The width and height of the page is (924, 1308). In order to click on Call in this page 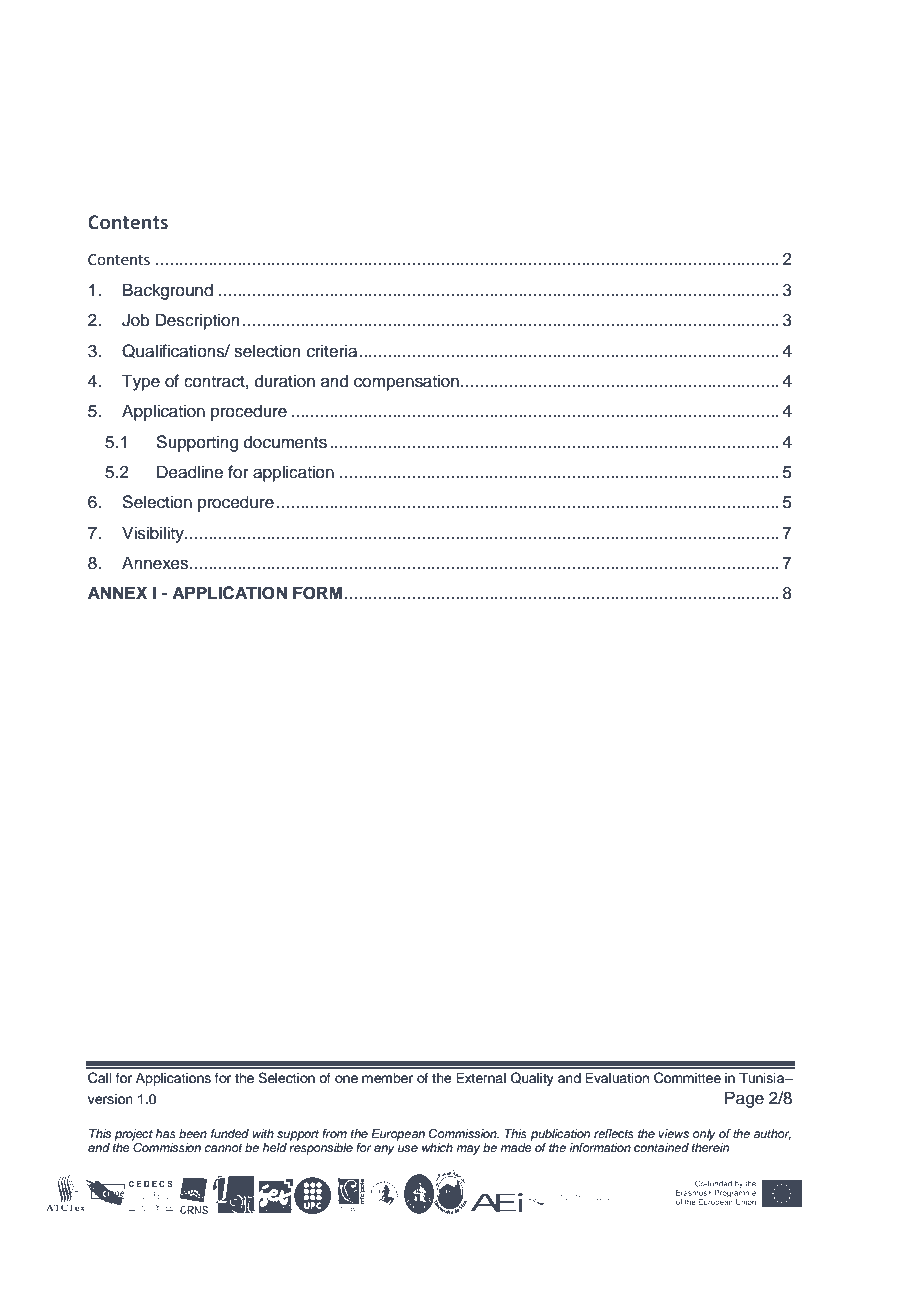, I will do `click(100, 1078)`.
